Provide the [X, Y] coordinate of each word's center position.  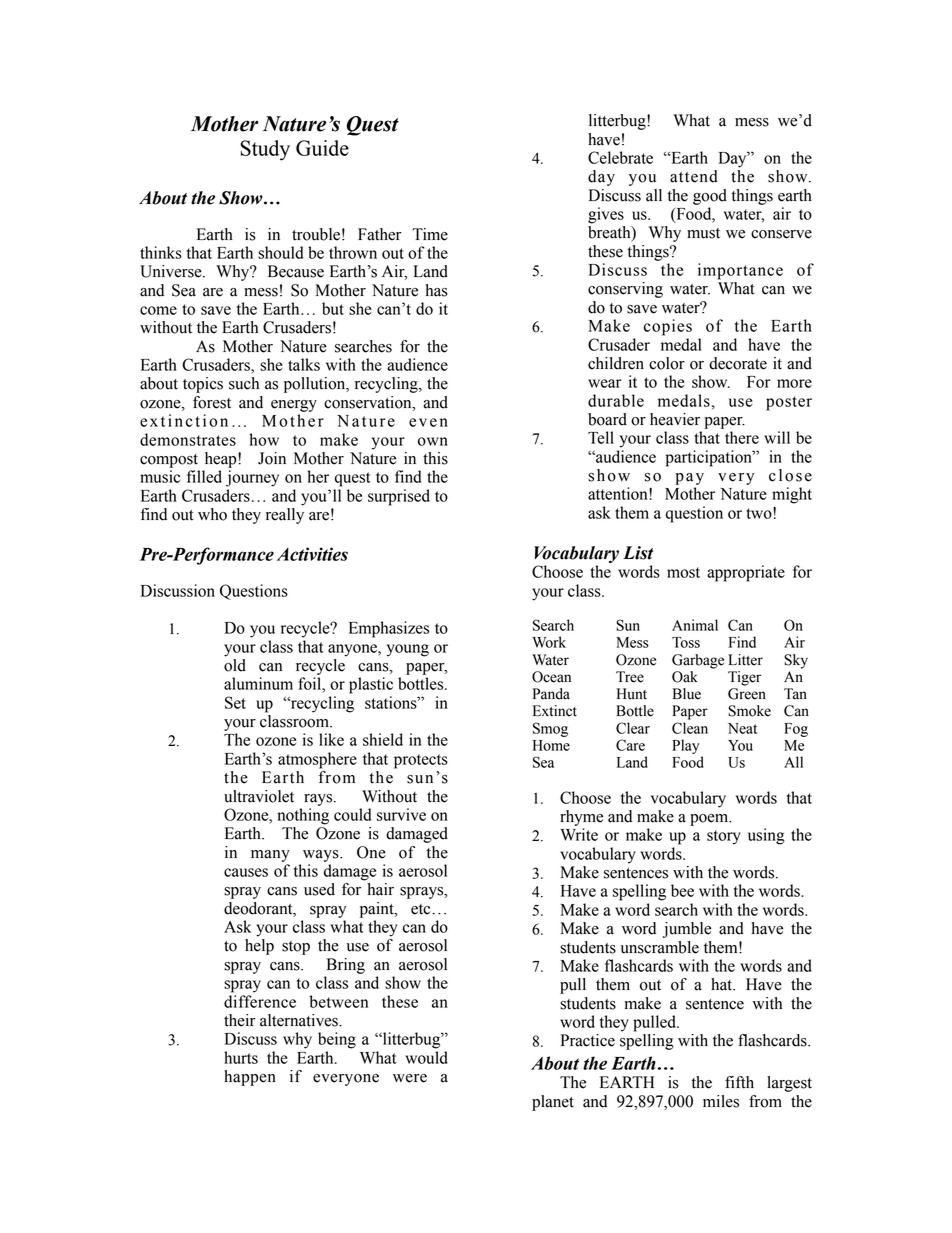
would [426, 1057]
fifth [739, 1082]
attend [694, 176]
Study [265, 150]
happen [250, 1078]
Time [430, 234]
